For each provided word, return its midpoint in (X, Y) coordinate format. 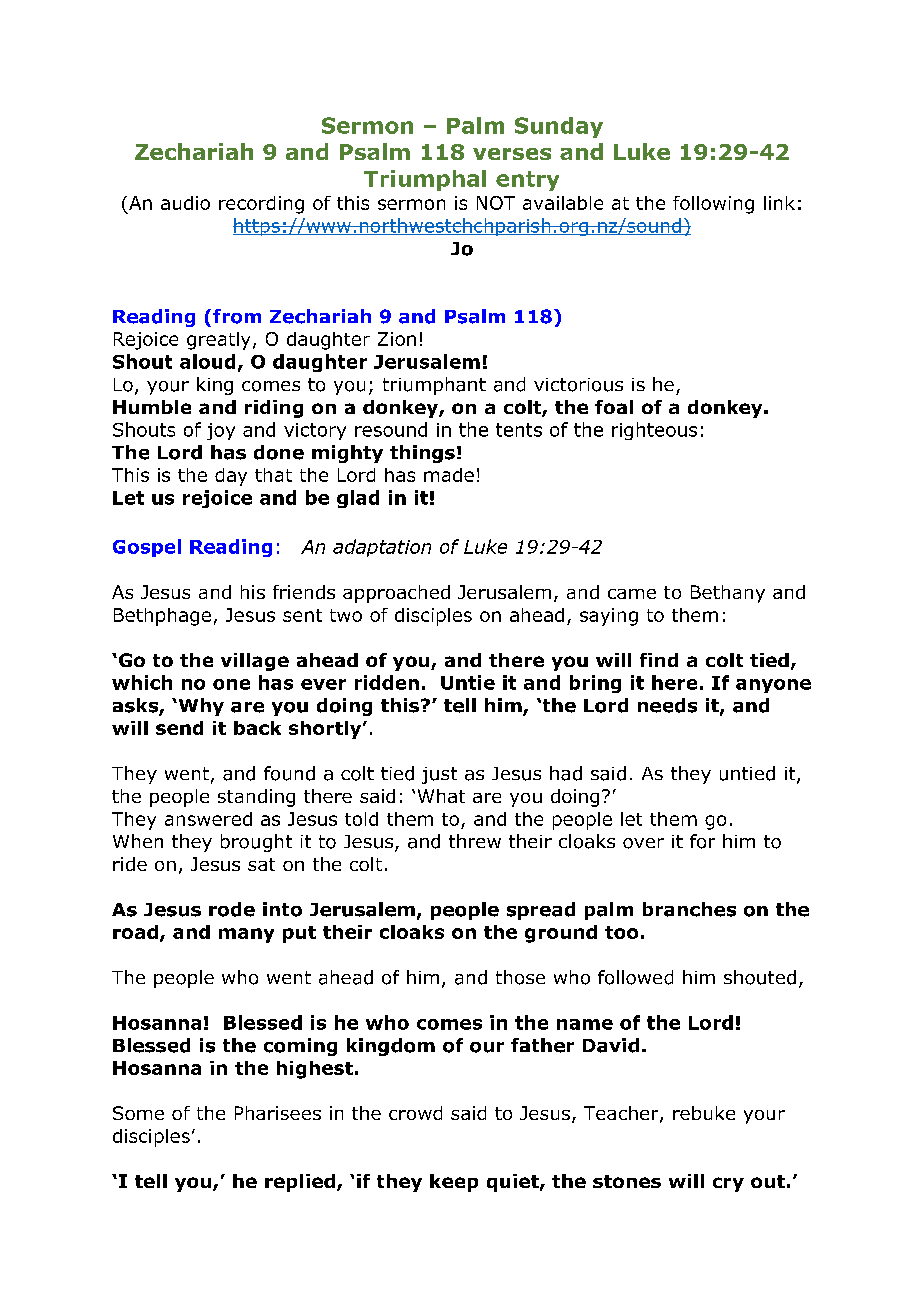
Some (138, 1113)
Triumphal (425, 180)
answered (208, 819)
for (702, 841)
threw (475, 841)
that (273, 475)
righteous (654, 431)
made (449, 475)
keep (454, 1183)
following (713, 205)
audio (185, 203)
